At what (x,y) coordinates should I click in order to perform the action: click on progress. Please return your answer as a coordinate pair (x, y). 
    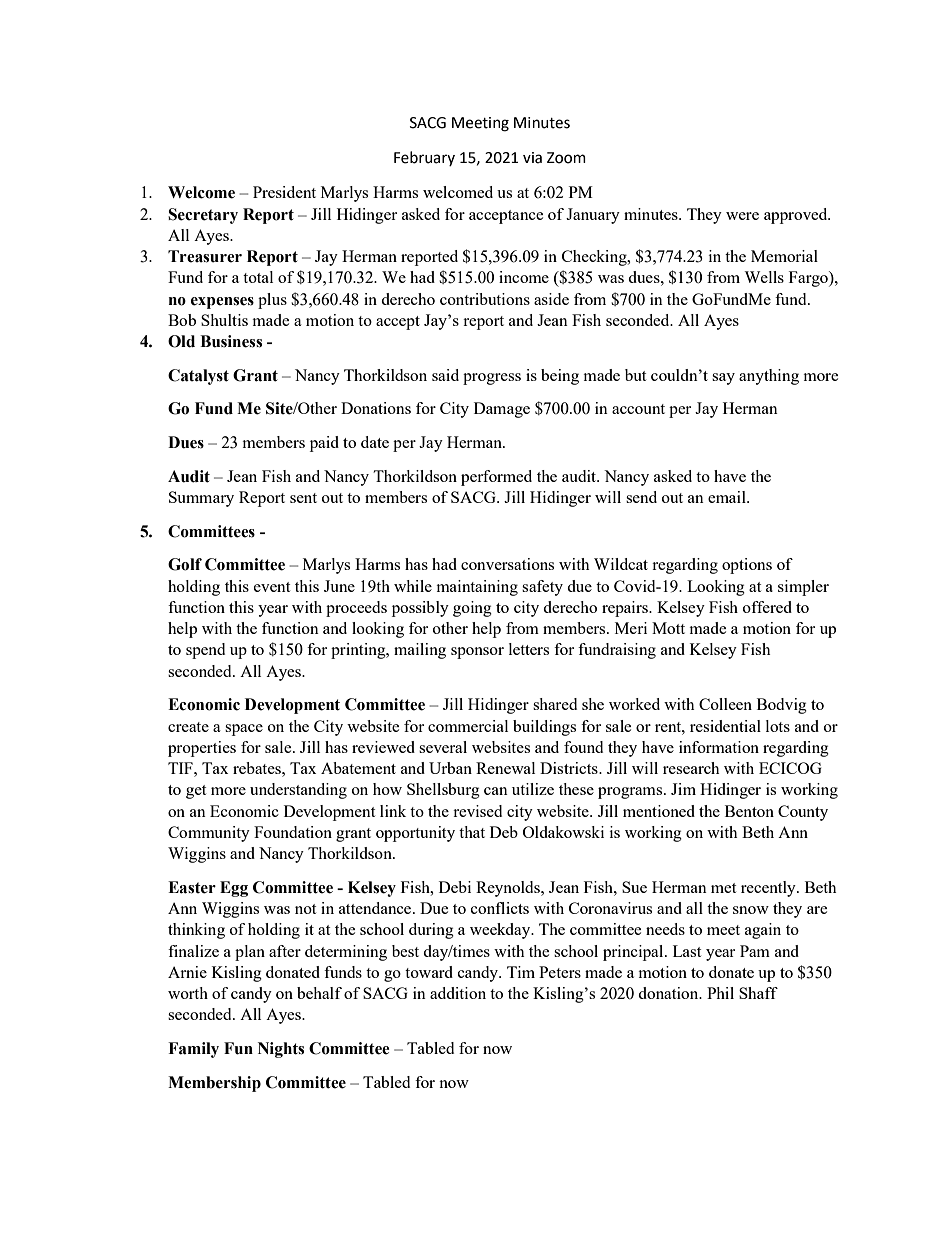
    Looking at the image, I should click on (492, 379).
